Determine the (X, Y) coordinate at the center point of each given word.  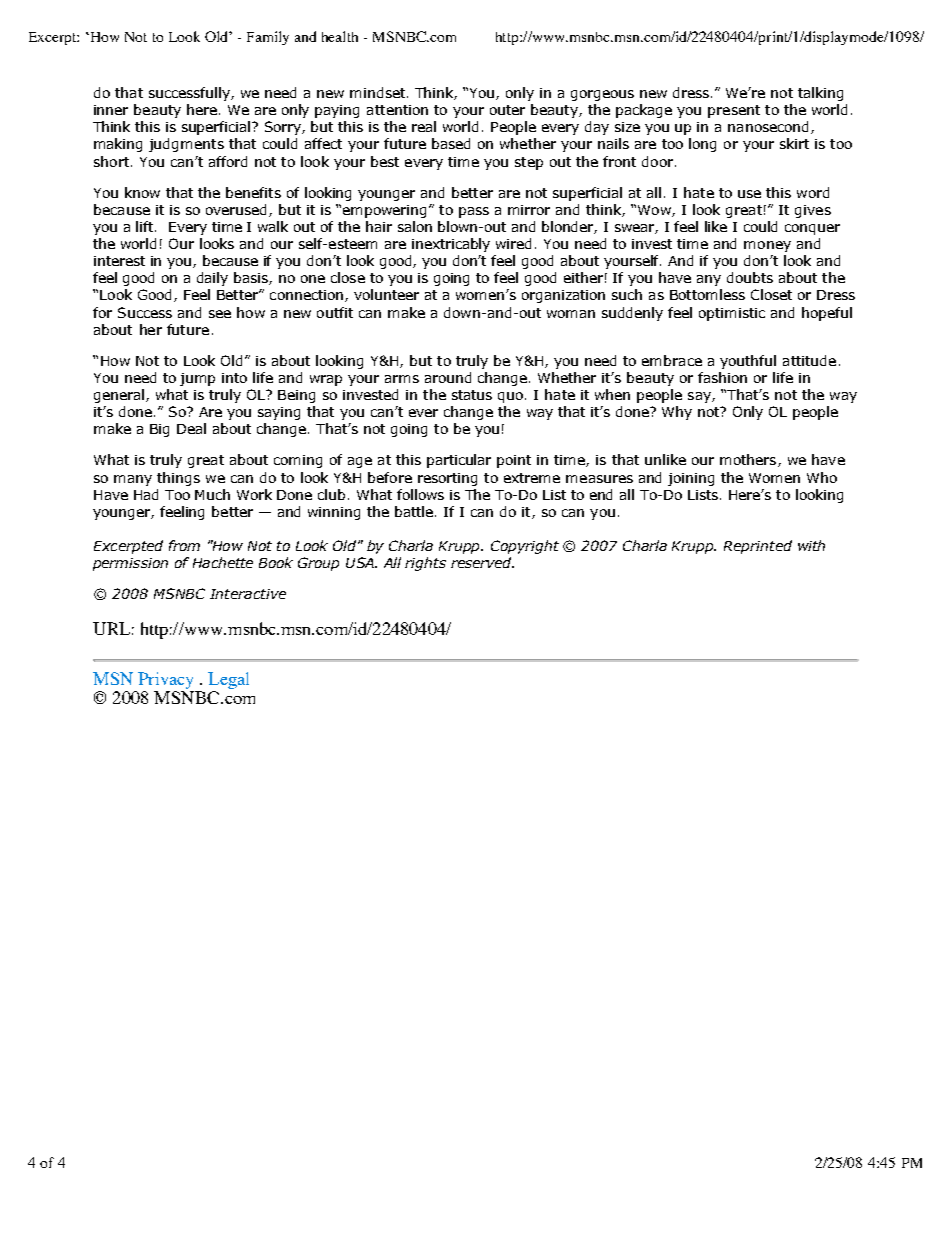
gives (813, 211)
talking (820, 94)
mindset (379, 92)
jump (197, 379)
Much (212, 494)
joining (691, 479)
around (448, 377)
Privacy (166, 682)
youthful (748, 362)
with (811, 545)
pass (474, 212)
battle (415, 511)
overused (238, 210)
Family (268, 38)
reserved (482, 562)
